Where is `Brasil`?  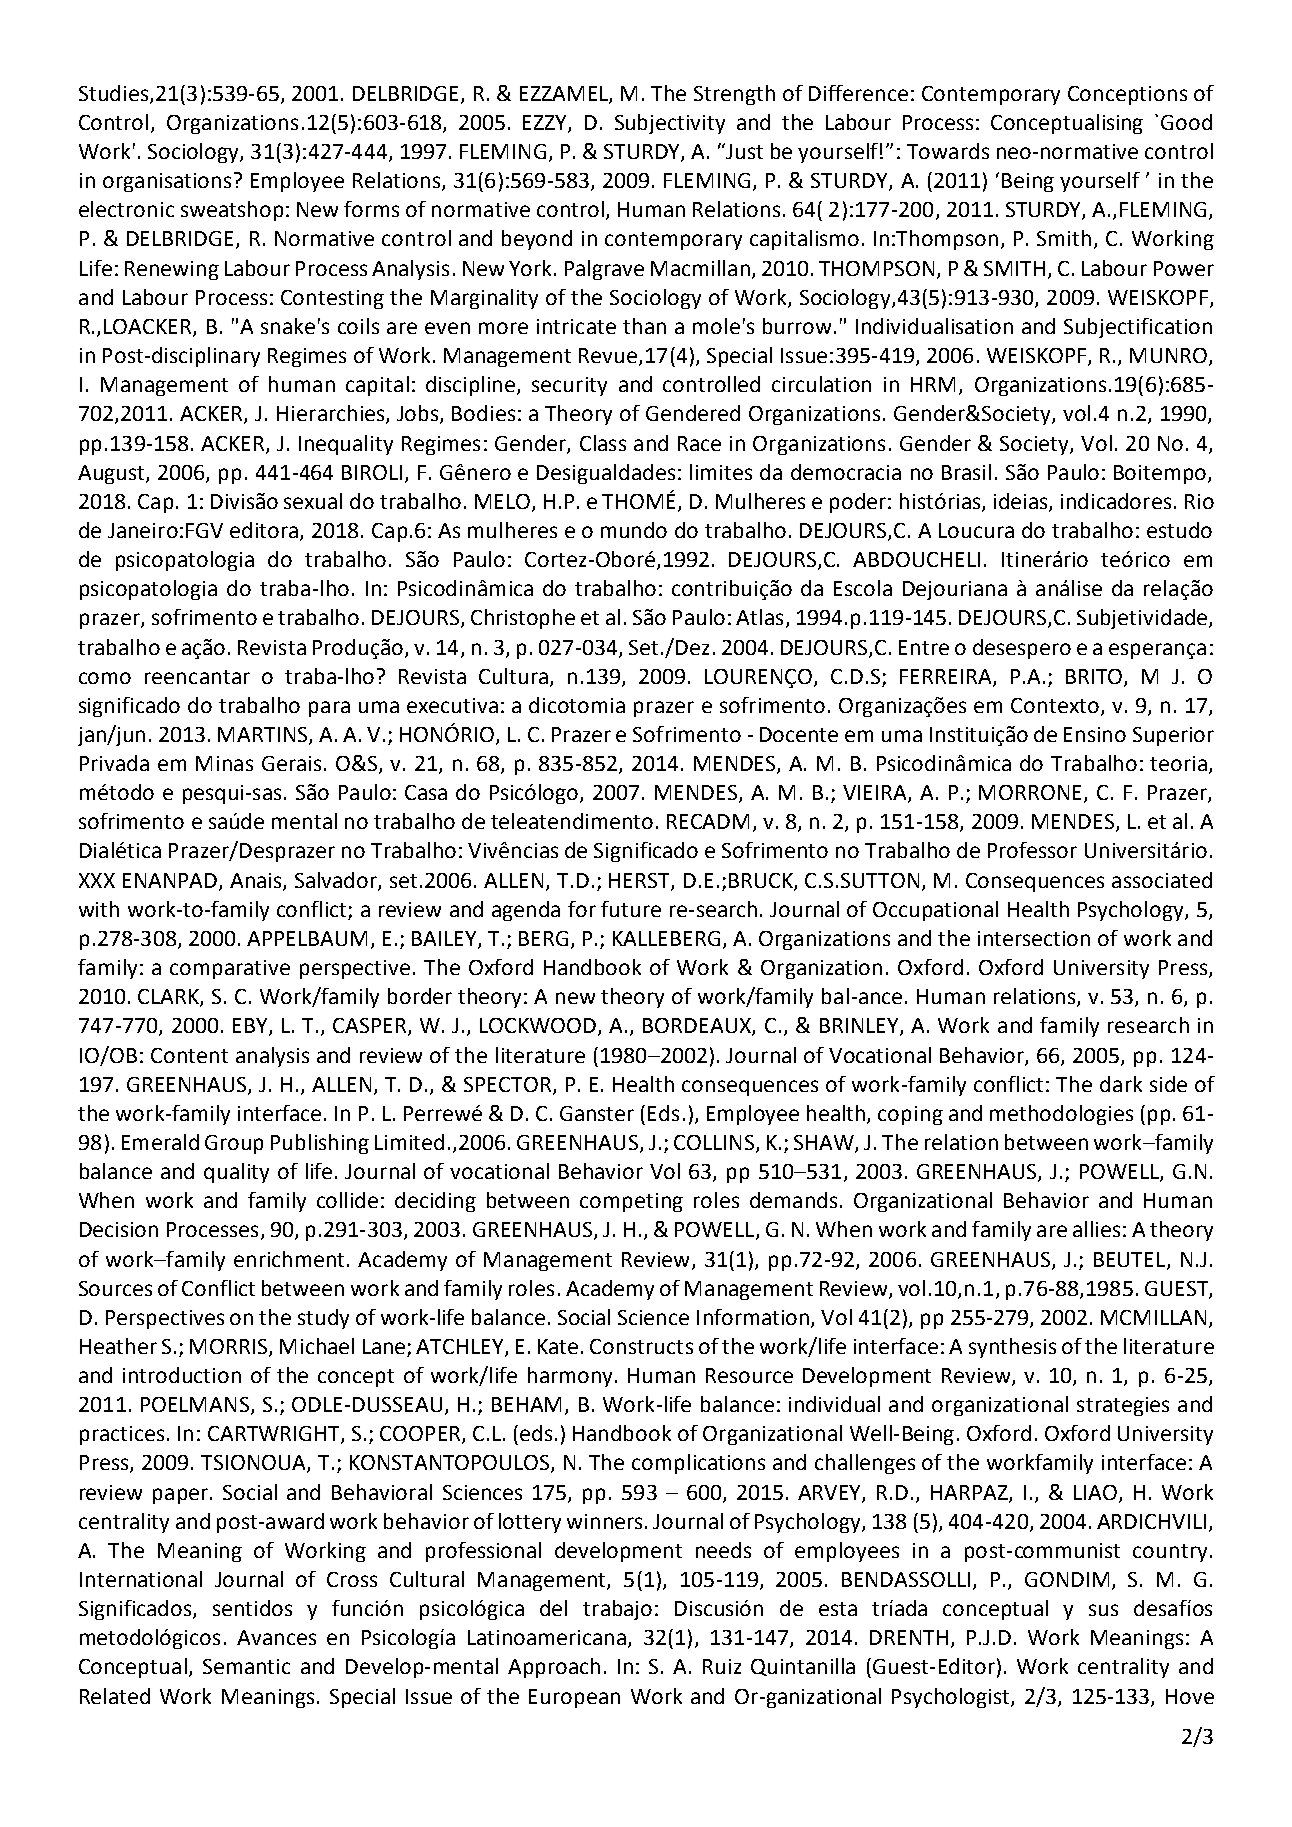
Brasil is located at coordinates (966, 472).
